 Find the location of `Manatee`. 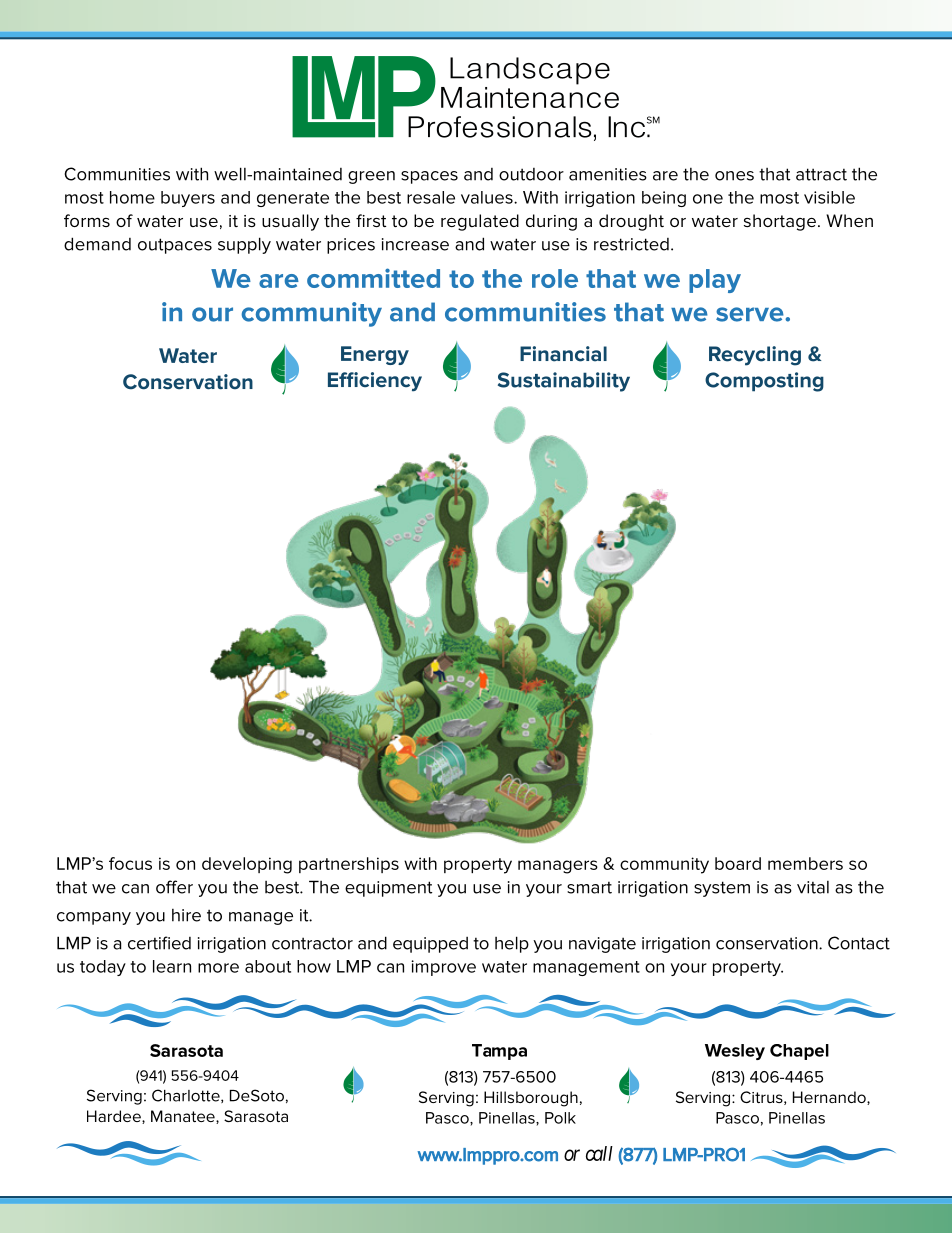

Manatee is located at coordinates (184, 1117).
